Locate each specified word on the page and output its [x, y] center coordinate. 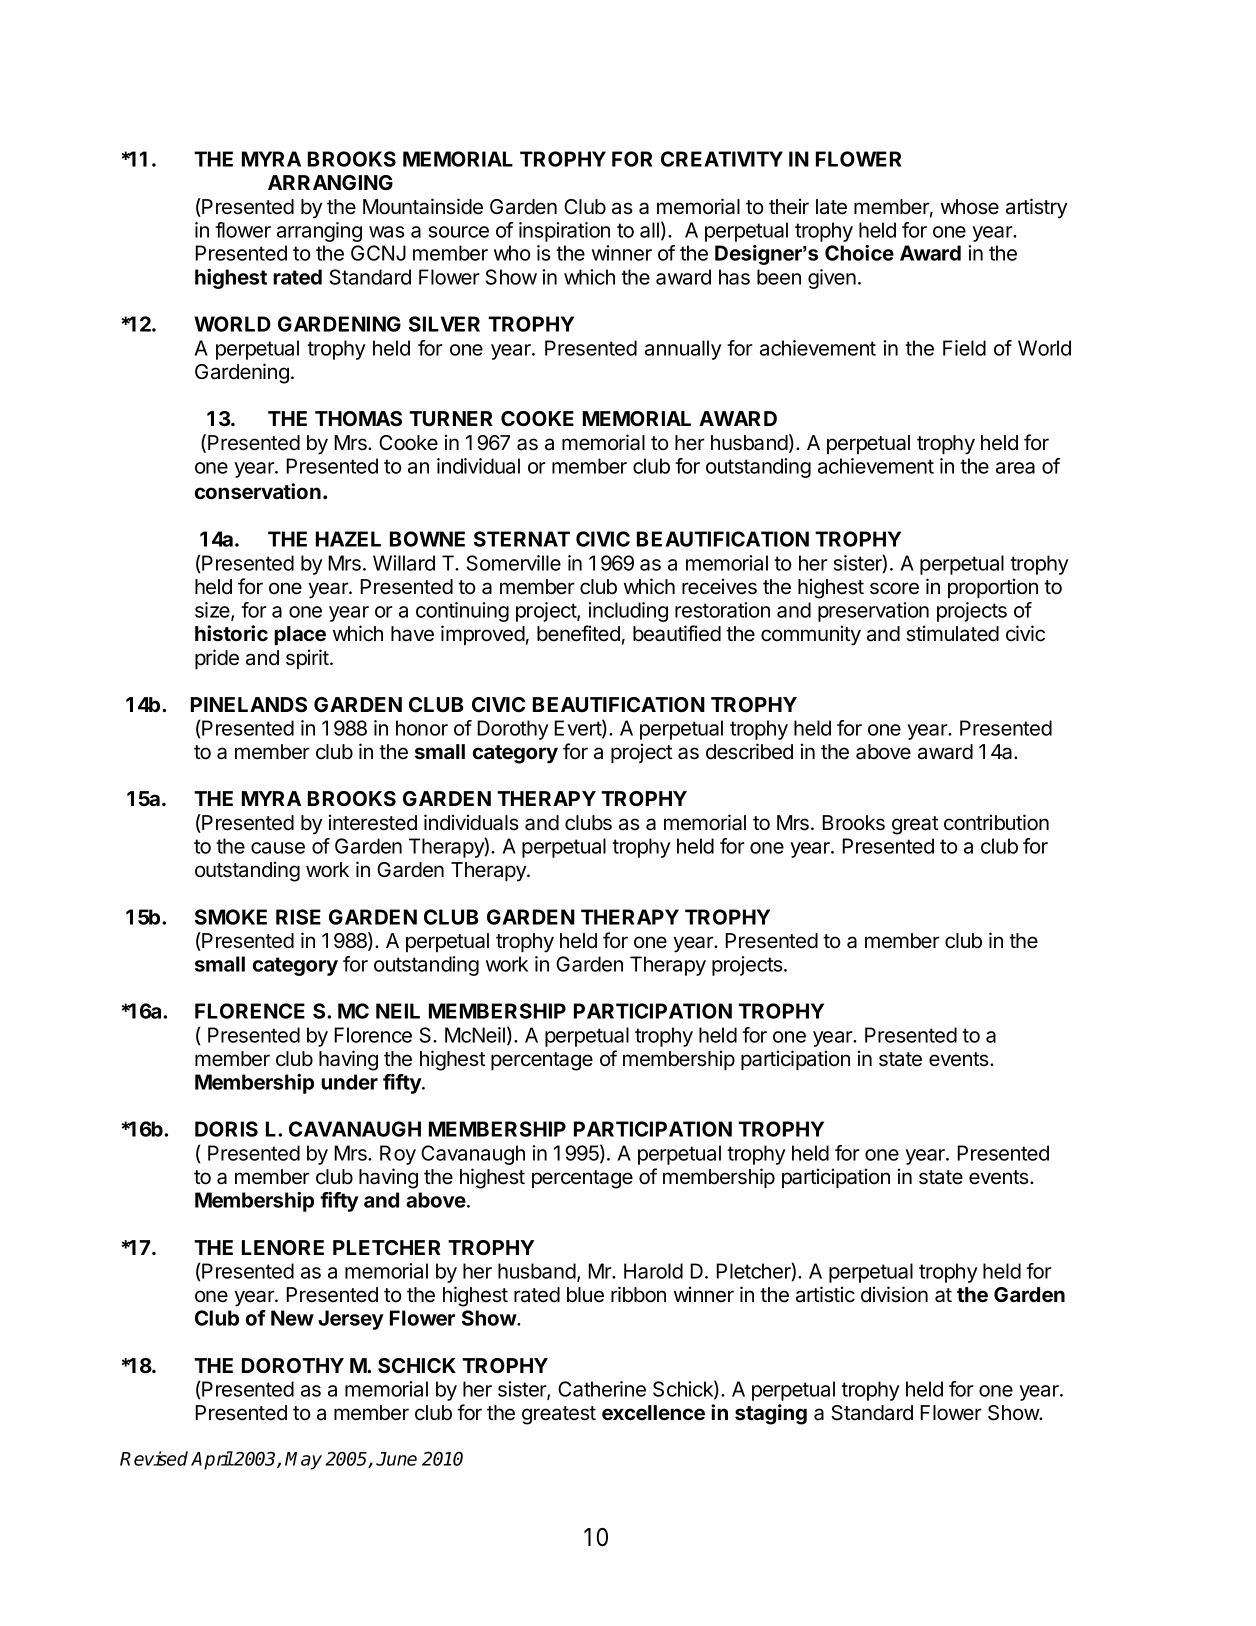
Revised [154, 1458]
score [894, 588]
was [387, 232]
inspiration [564, 232]
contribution [996, 822]
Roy [398, 1155]
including [628, 612]
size [213, 611]
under [349, 1082]
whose [970, 207]
